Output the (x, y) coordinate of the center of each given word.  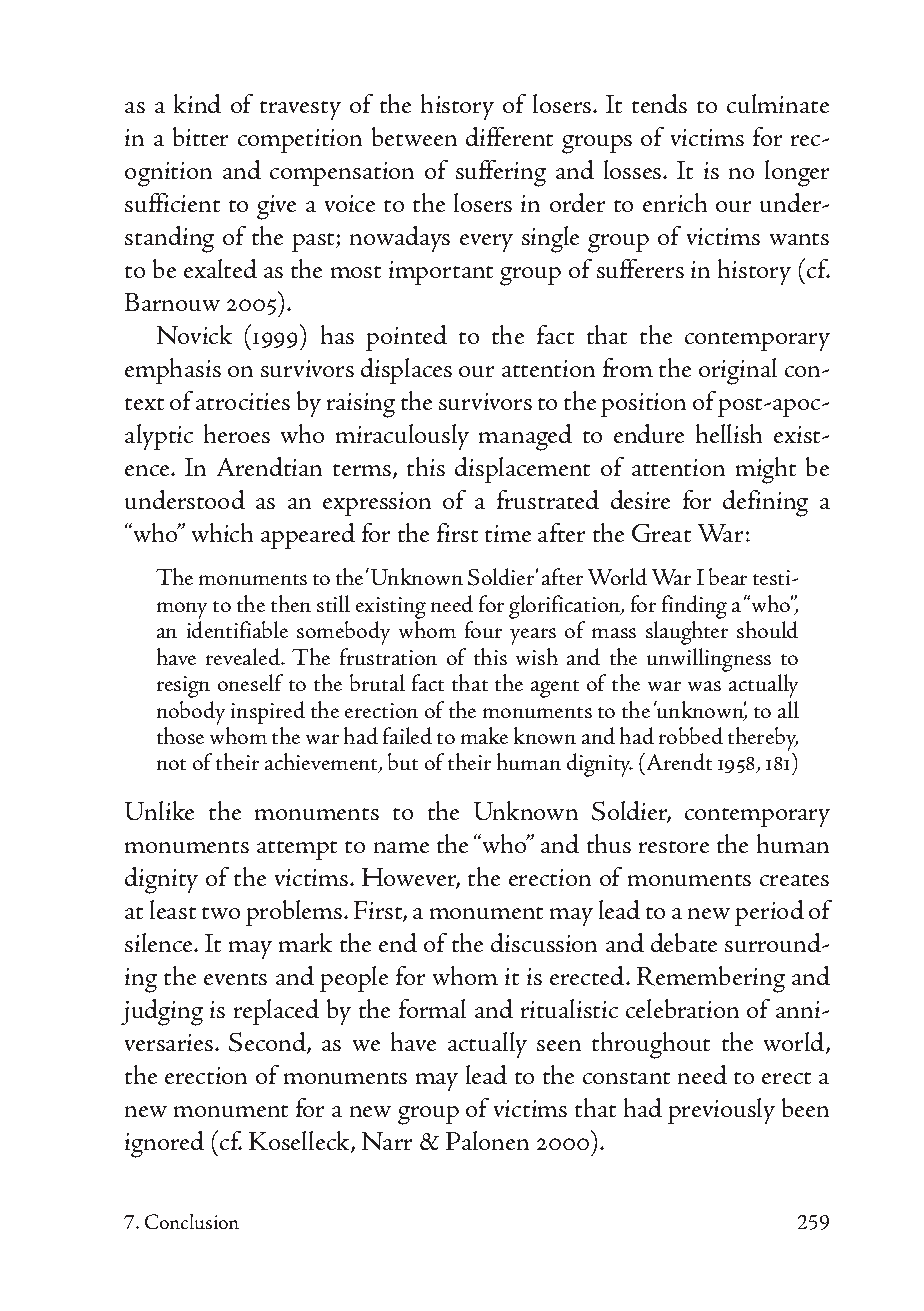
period (769, 913)
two (221, 913)
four (483, 629)
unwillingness (709, 660)
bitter (200, 136)
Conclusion (192, 1221)
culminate (778, 103)
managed (525, 437)
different (509, 136)
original (738, 371)
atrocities (243, 401)
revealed (244, 656)
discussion (544, 942)
